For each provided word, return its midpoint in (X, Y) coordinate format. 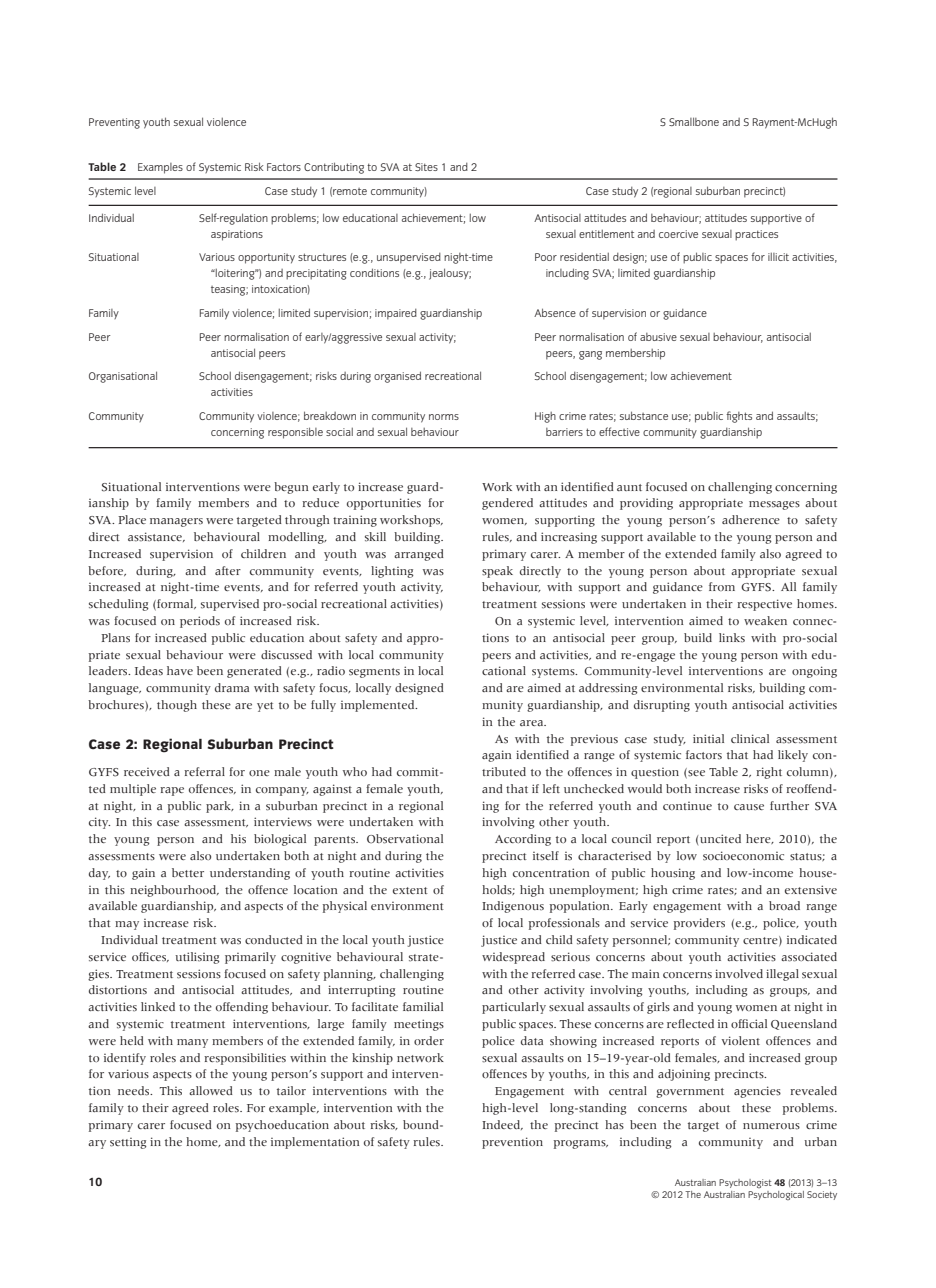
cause (749, 807)
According (523, 840)
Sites (426, 167)
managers (176, 522)
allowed (211, 1090)
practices (756, 235)
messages (774, 505)
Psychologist (745, 1183)
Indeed (502, 1125)
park (220, 807)
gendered (507, 504)
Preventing (114, 123)
